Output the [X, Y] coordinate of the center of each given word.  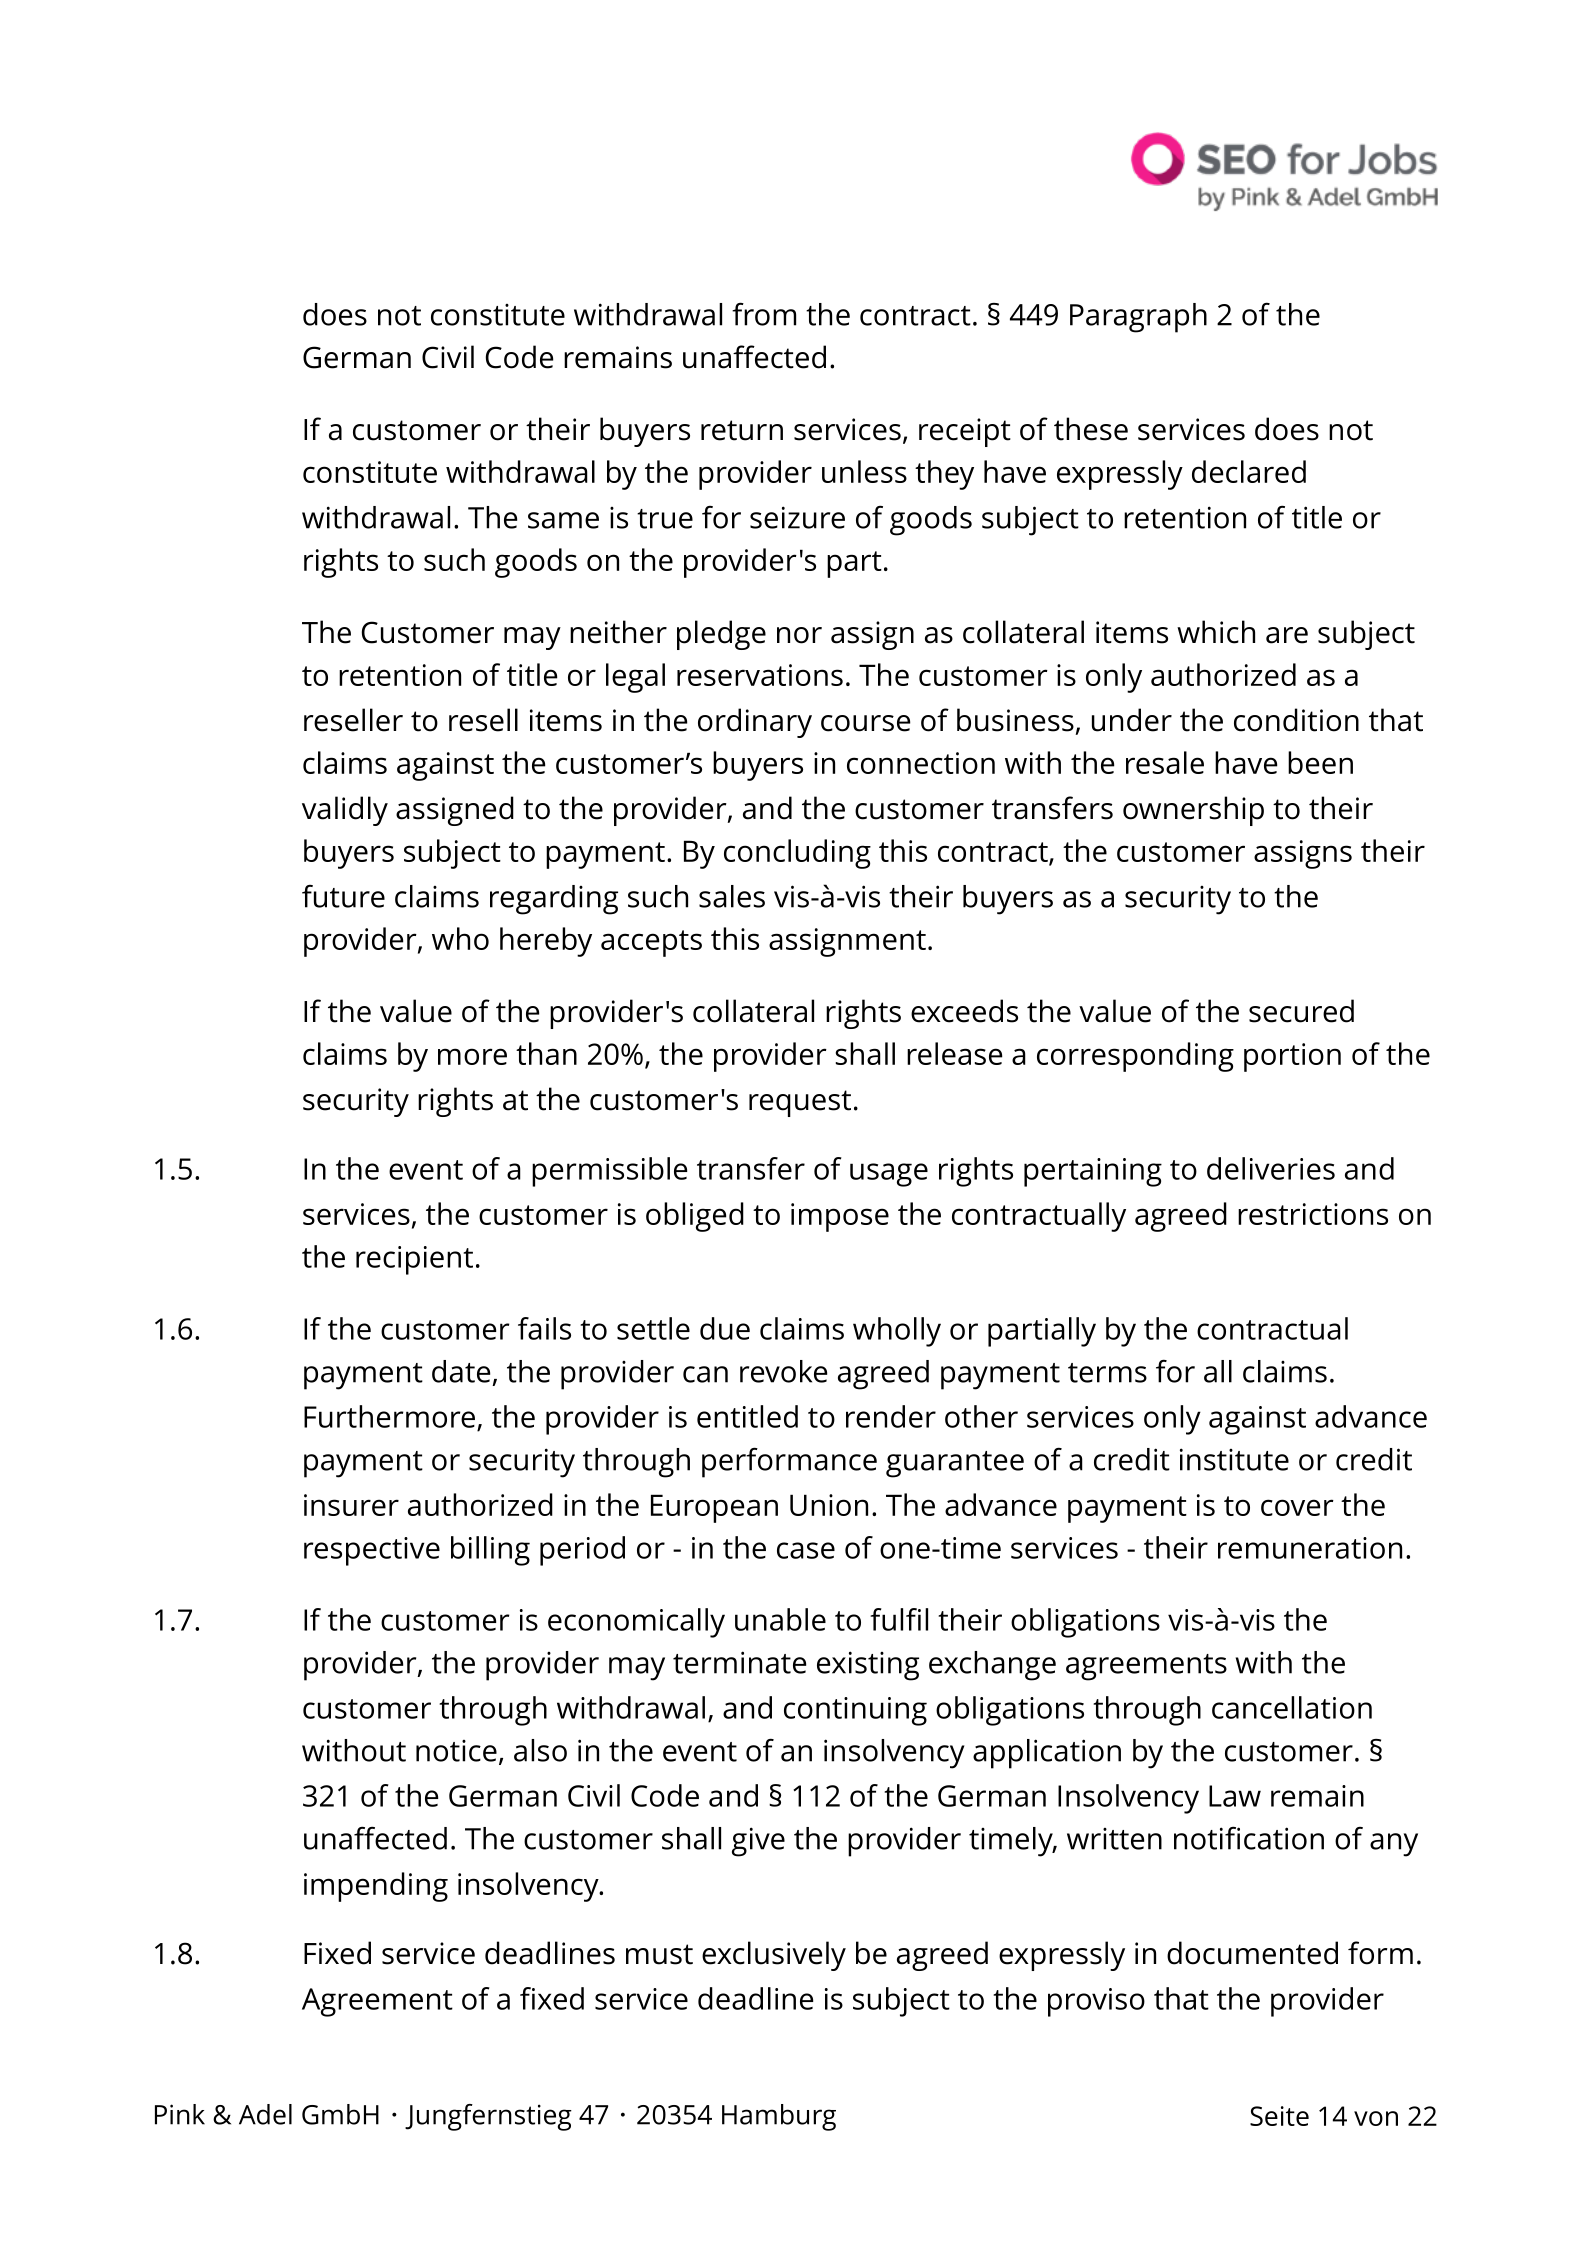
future [343, 896]
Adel [265, 2114]
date [461, 1371]
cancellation [1292, 1707]
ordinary [755, 723]
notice [456, 1751]
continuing [855, 1711]
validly [345, 811]
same [563, 520]
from [764, 314]
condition [1296, 720]
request [800, 1103]
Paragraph [1138, 318]
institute [1234, 1459]
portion [1292, 1057]
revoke [783, 1371]
